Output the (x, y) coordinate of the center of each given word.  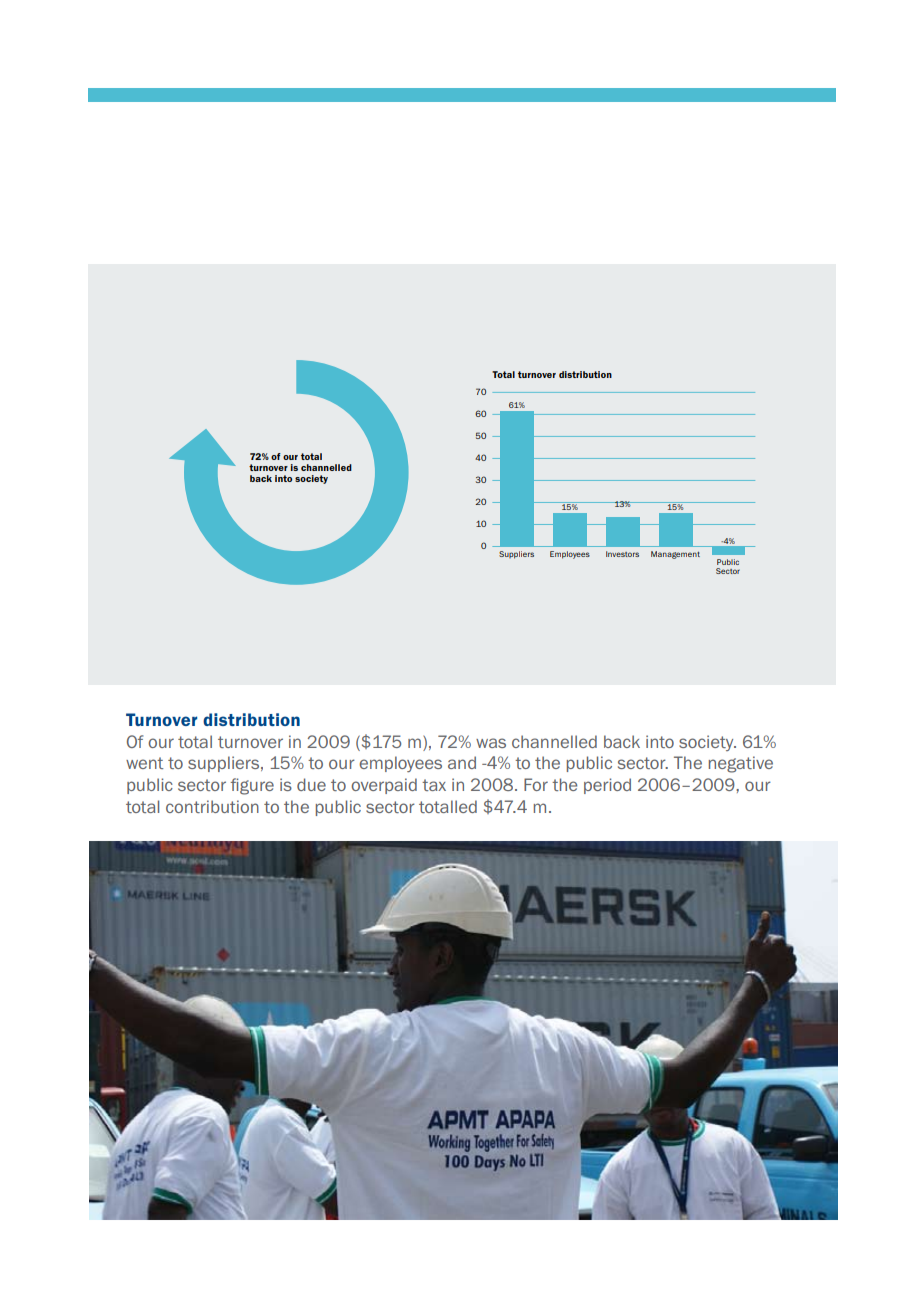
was (491, 743)
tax (434, 785)
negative (741, 764)
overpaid (384, 786)
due (311, 784)
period (607, 786)
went (144, 763)
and (462, 762)
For (536, 784)
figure (252, 786)
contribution (212, 806)
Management (675, 555)
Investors (622, 554)
